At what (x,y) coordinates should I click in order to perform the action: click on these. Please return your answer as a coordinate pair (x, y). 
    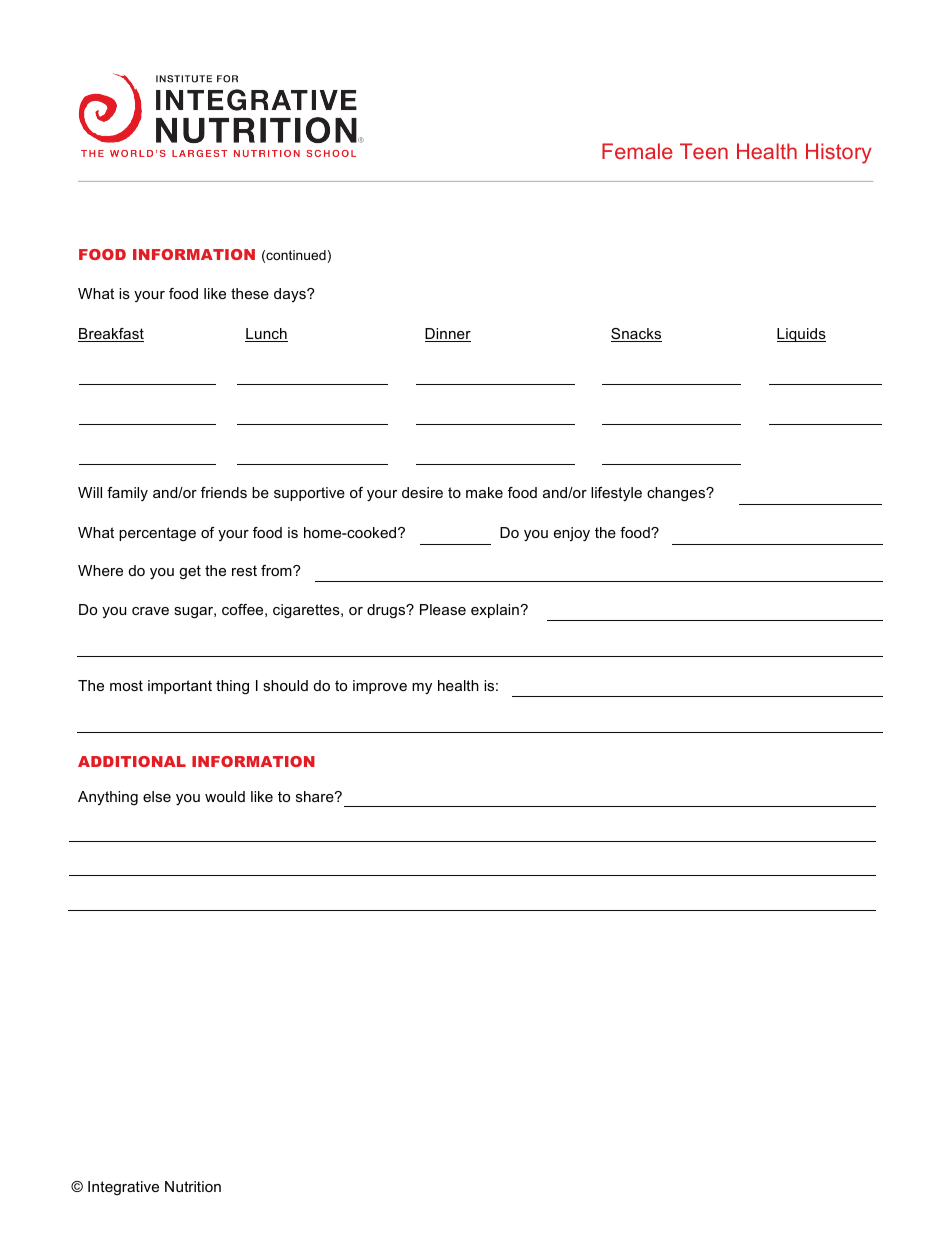
    Looking at the image, I should click on (250, 293).
